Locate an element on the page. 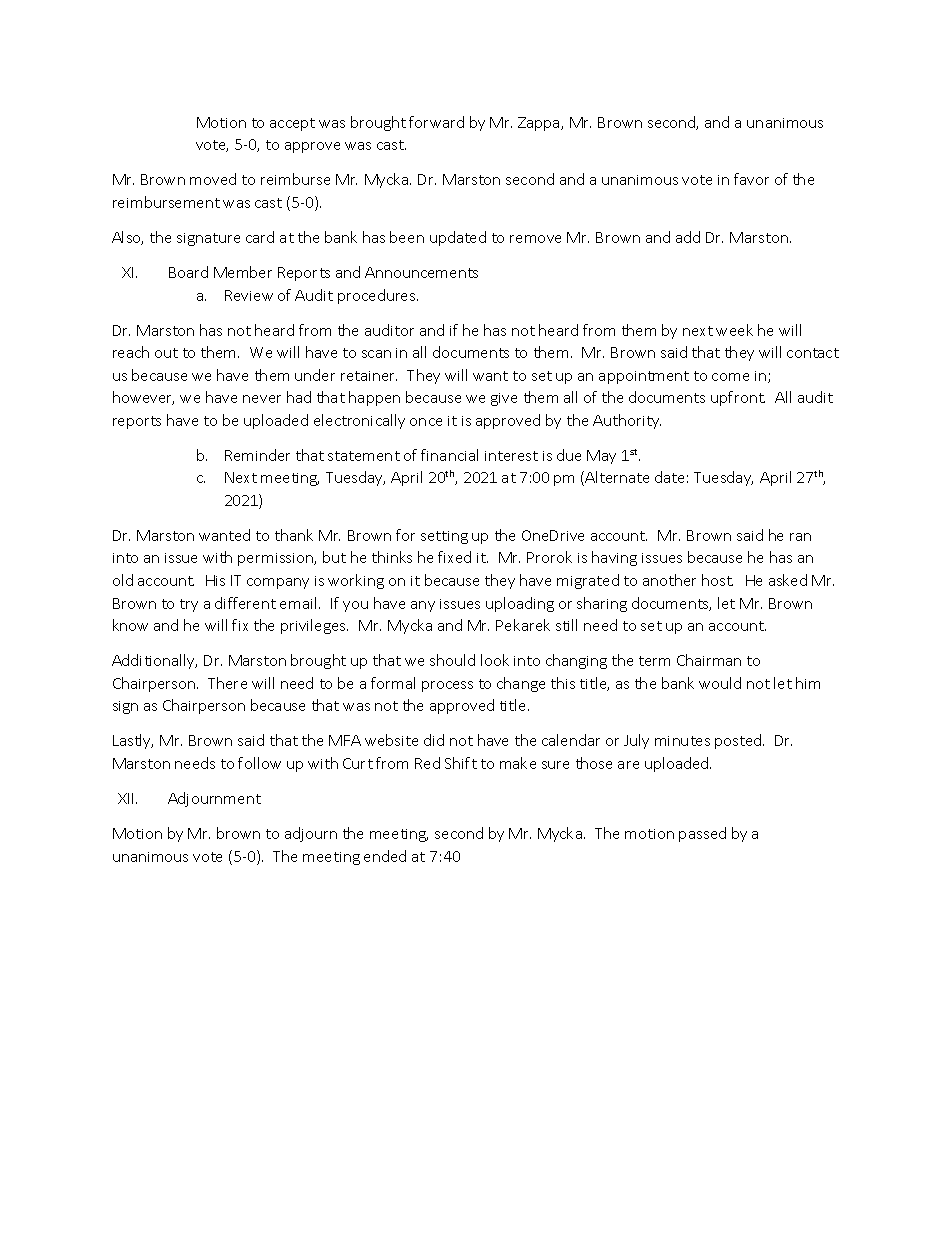 Image resolution: width=952 pixels, height=1233 pixels. moved is located at coordinates (213, 179).
